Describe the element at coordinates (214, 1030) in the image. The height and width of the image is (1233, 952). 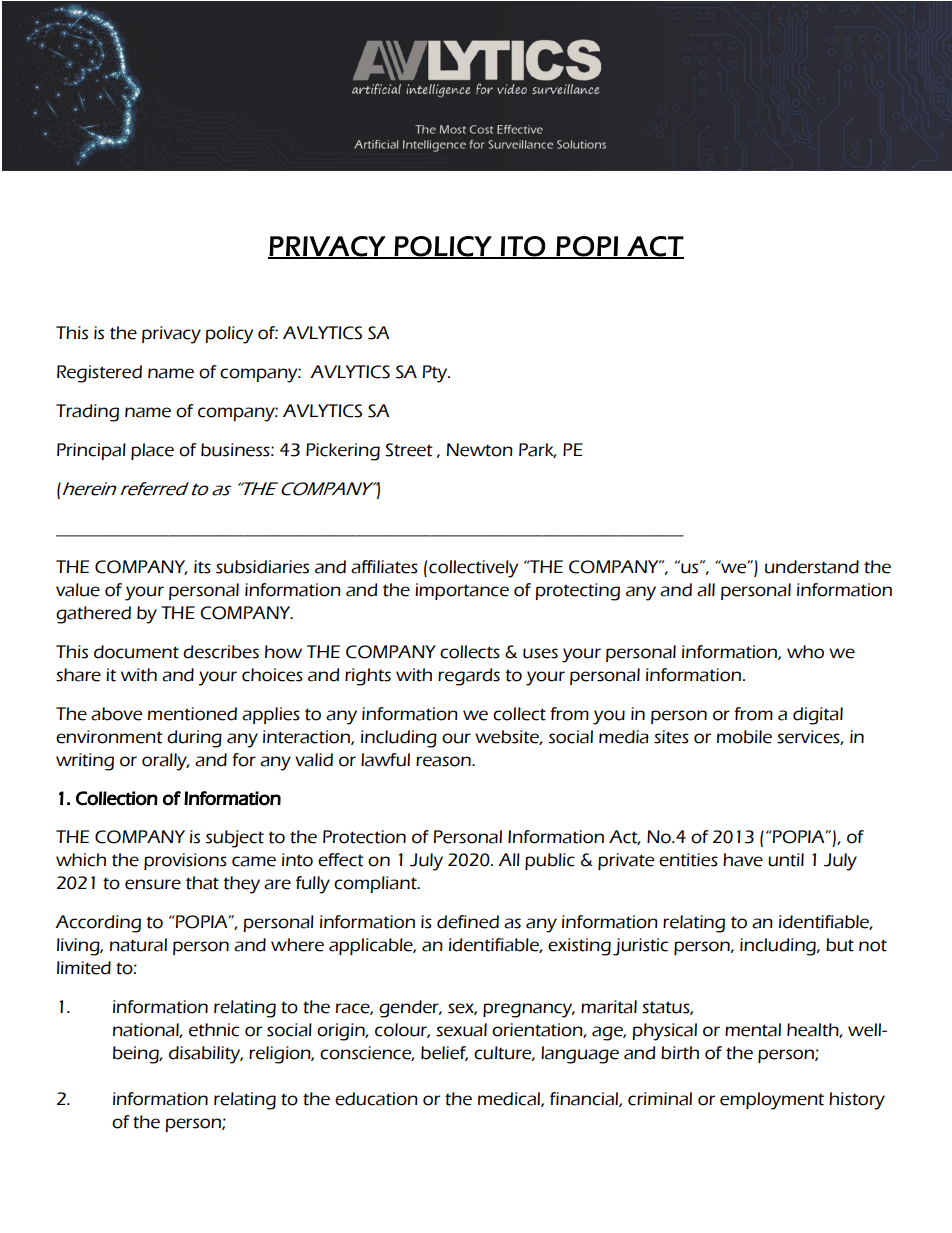
I see `ethnic` at that location.
